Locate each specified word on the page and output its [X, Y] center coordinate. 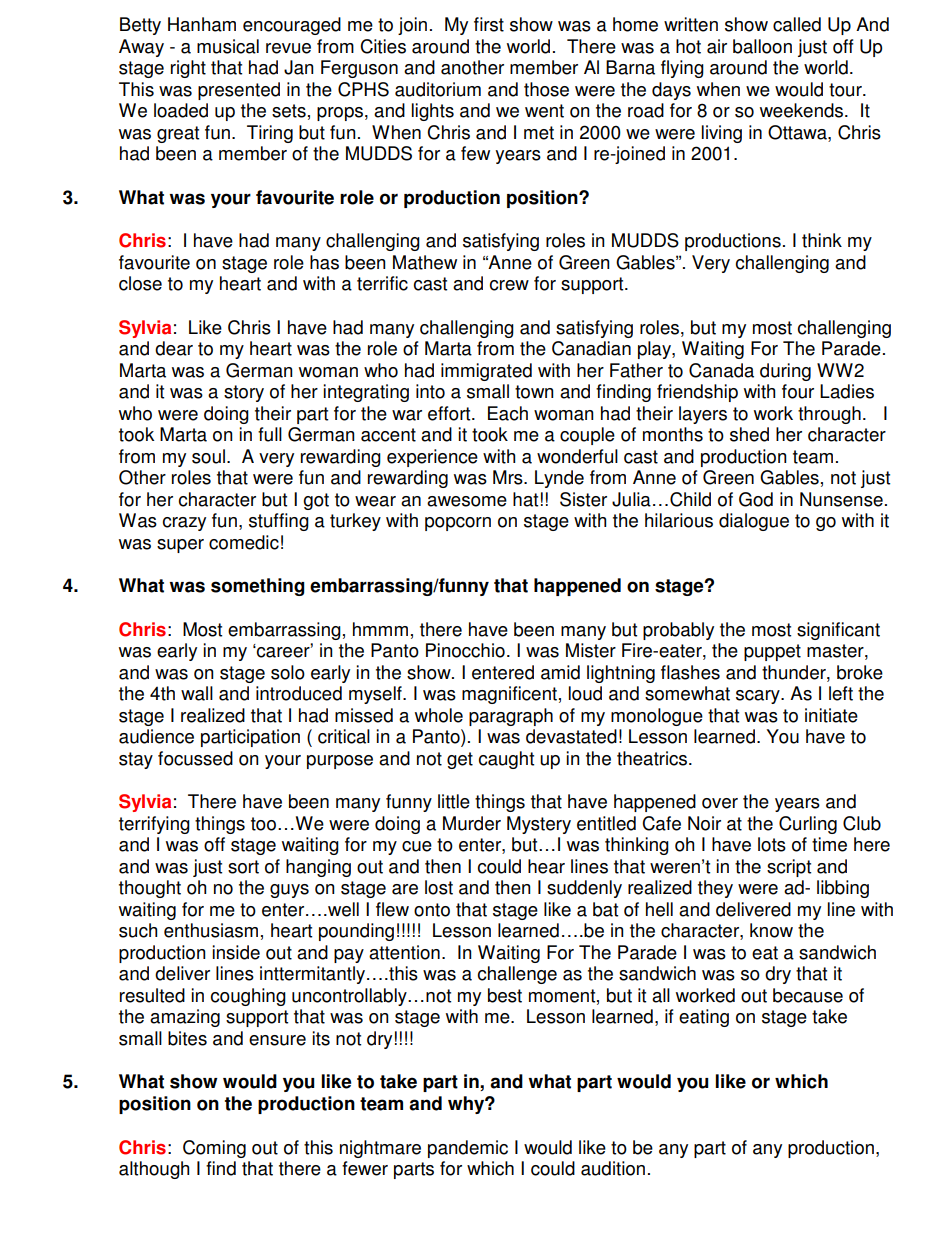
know [771, 930]
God [756, 499]
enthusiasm [211, 930]
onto [432, 910]
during [785, 372]
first [489, 24]
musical [228, 46]
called [797, 24]
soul [208, 456]
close [140, 283]
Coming [214, 1149]
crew [509, 285]
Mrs [509, 477]
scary [759, 697]
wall [197, 693]
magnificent [509, 695]
